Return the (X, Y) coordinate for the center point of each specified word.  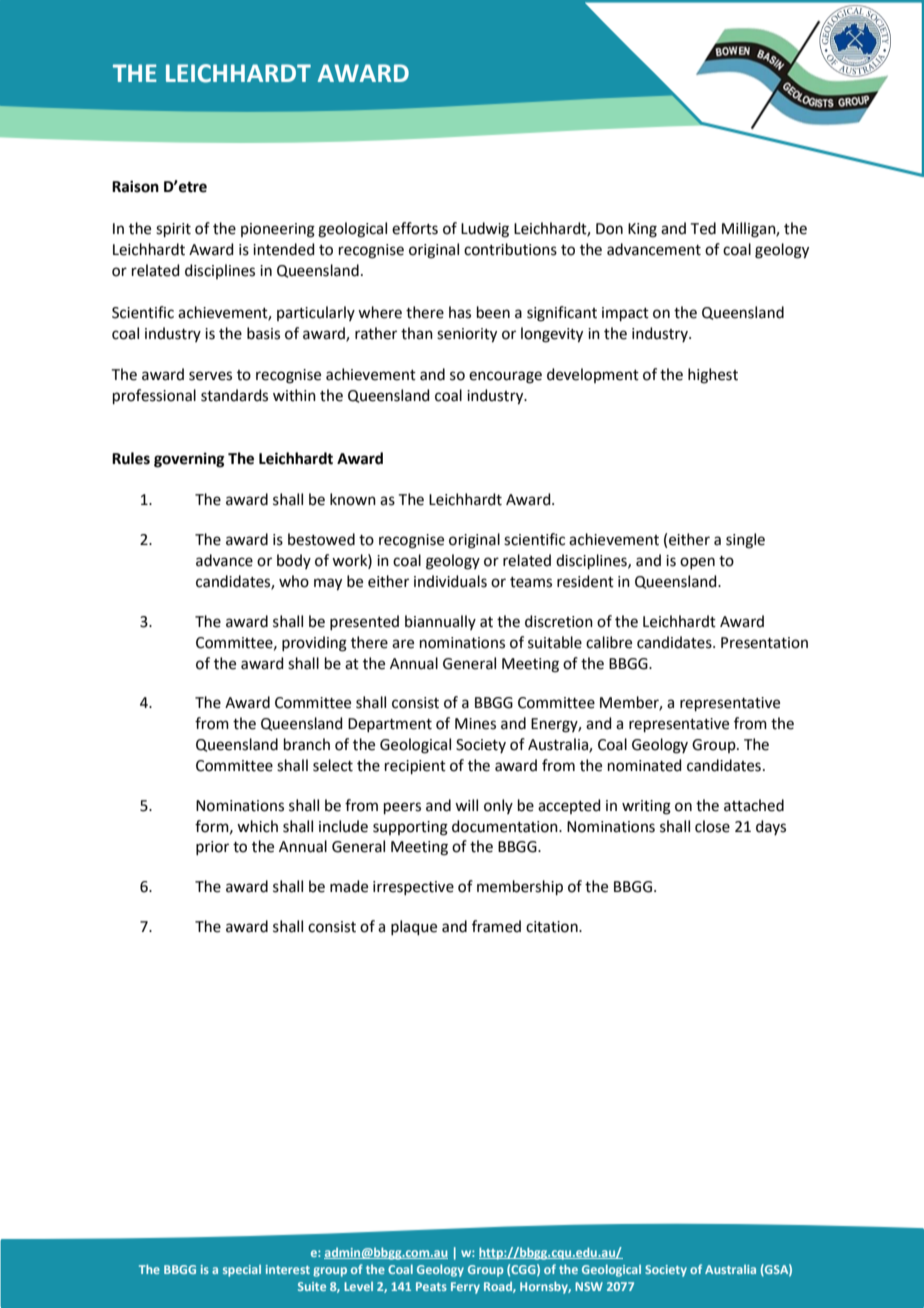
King (642, 230)
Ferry (465, 1288)
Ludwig (485, 230)
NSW (589, 1286)
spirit (173, 230)
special (242, 1271)
